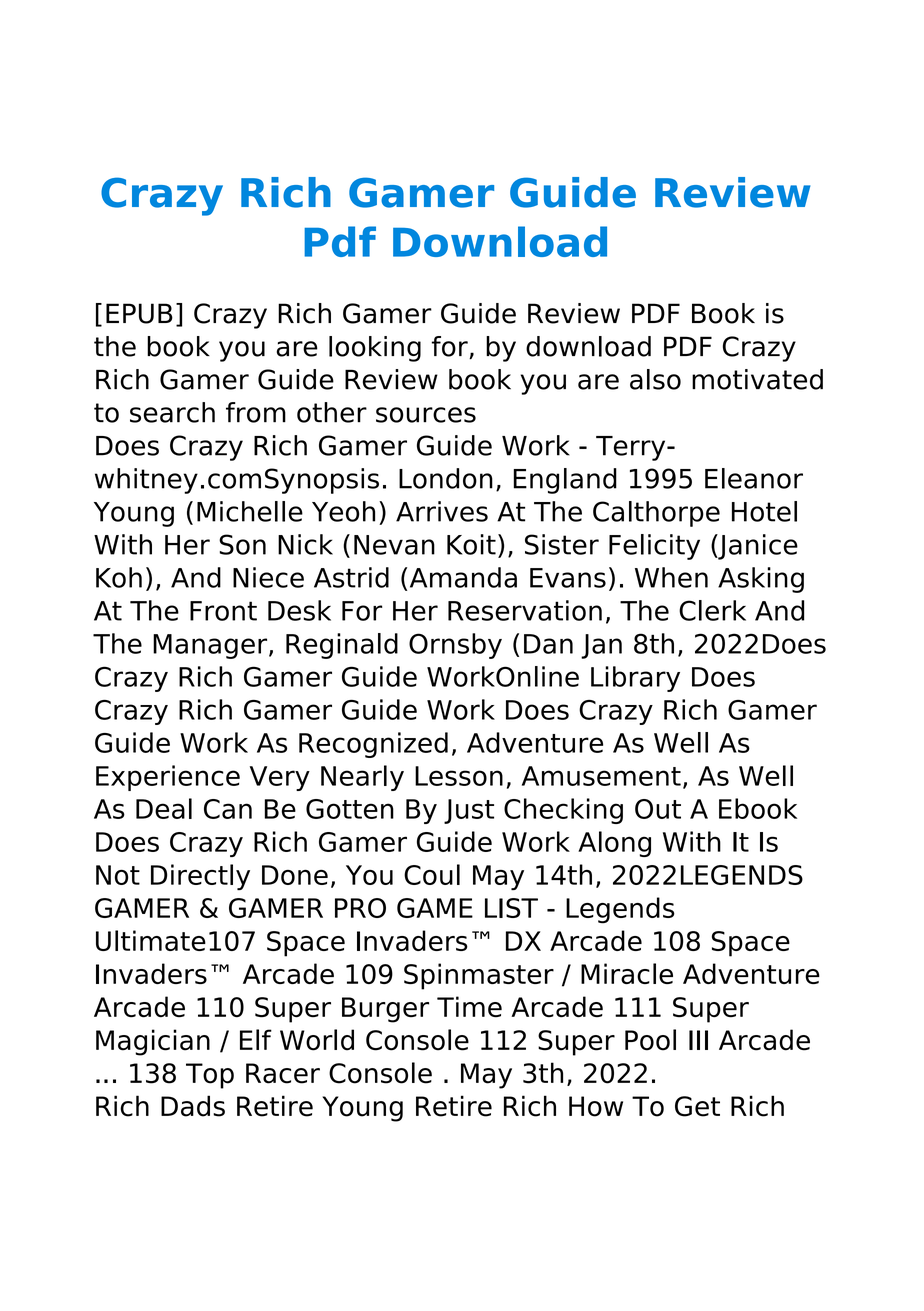 The image size is (924, 1311). I want to click on Amanda, so click(463, 577).
